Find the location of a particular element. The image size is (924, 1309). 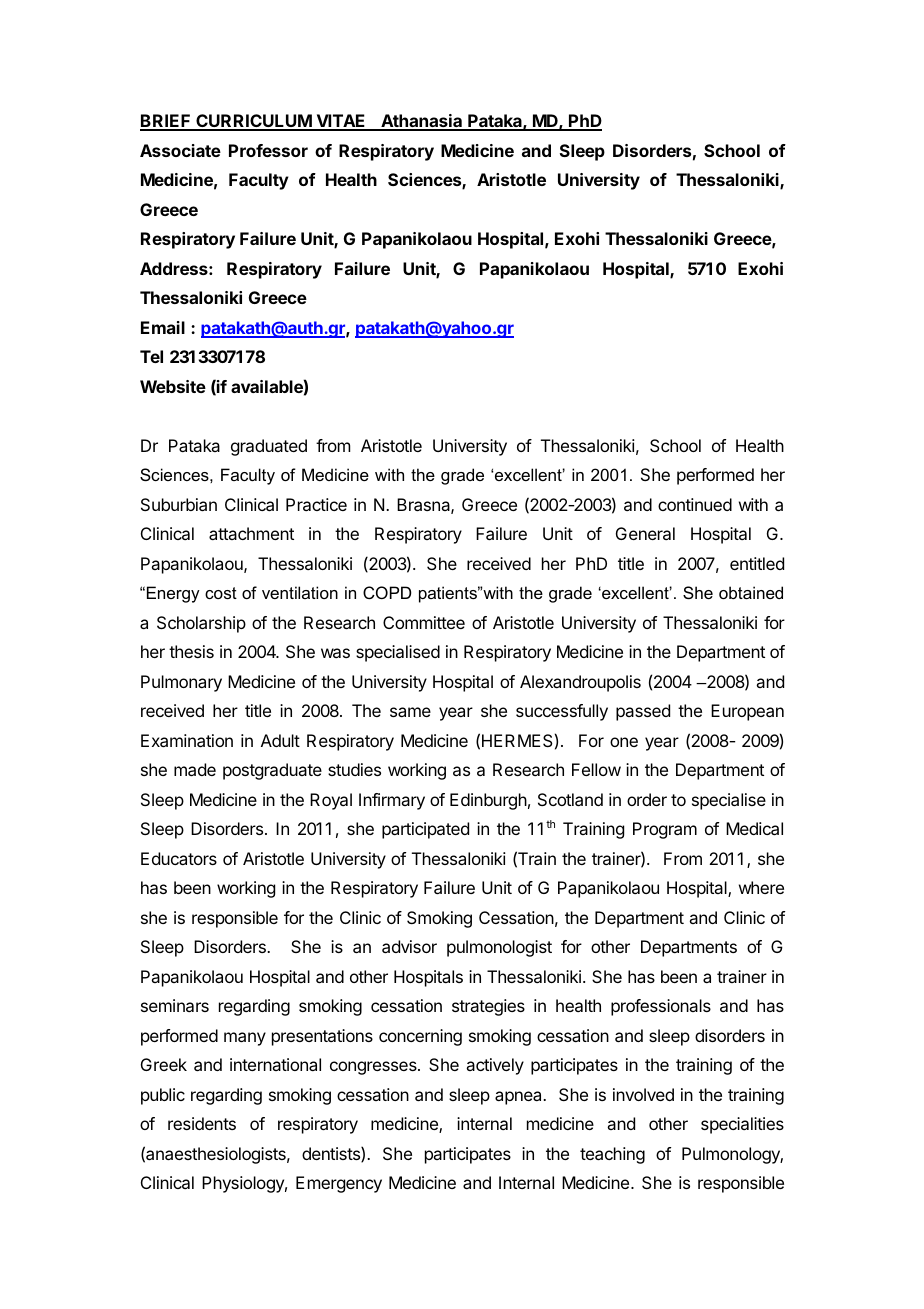

General is located at coordinates (645, 533).
